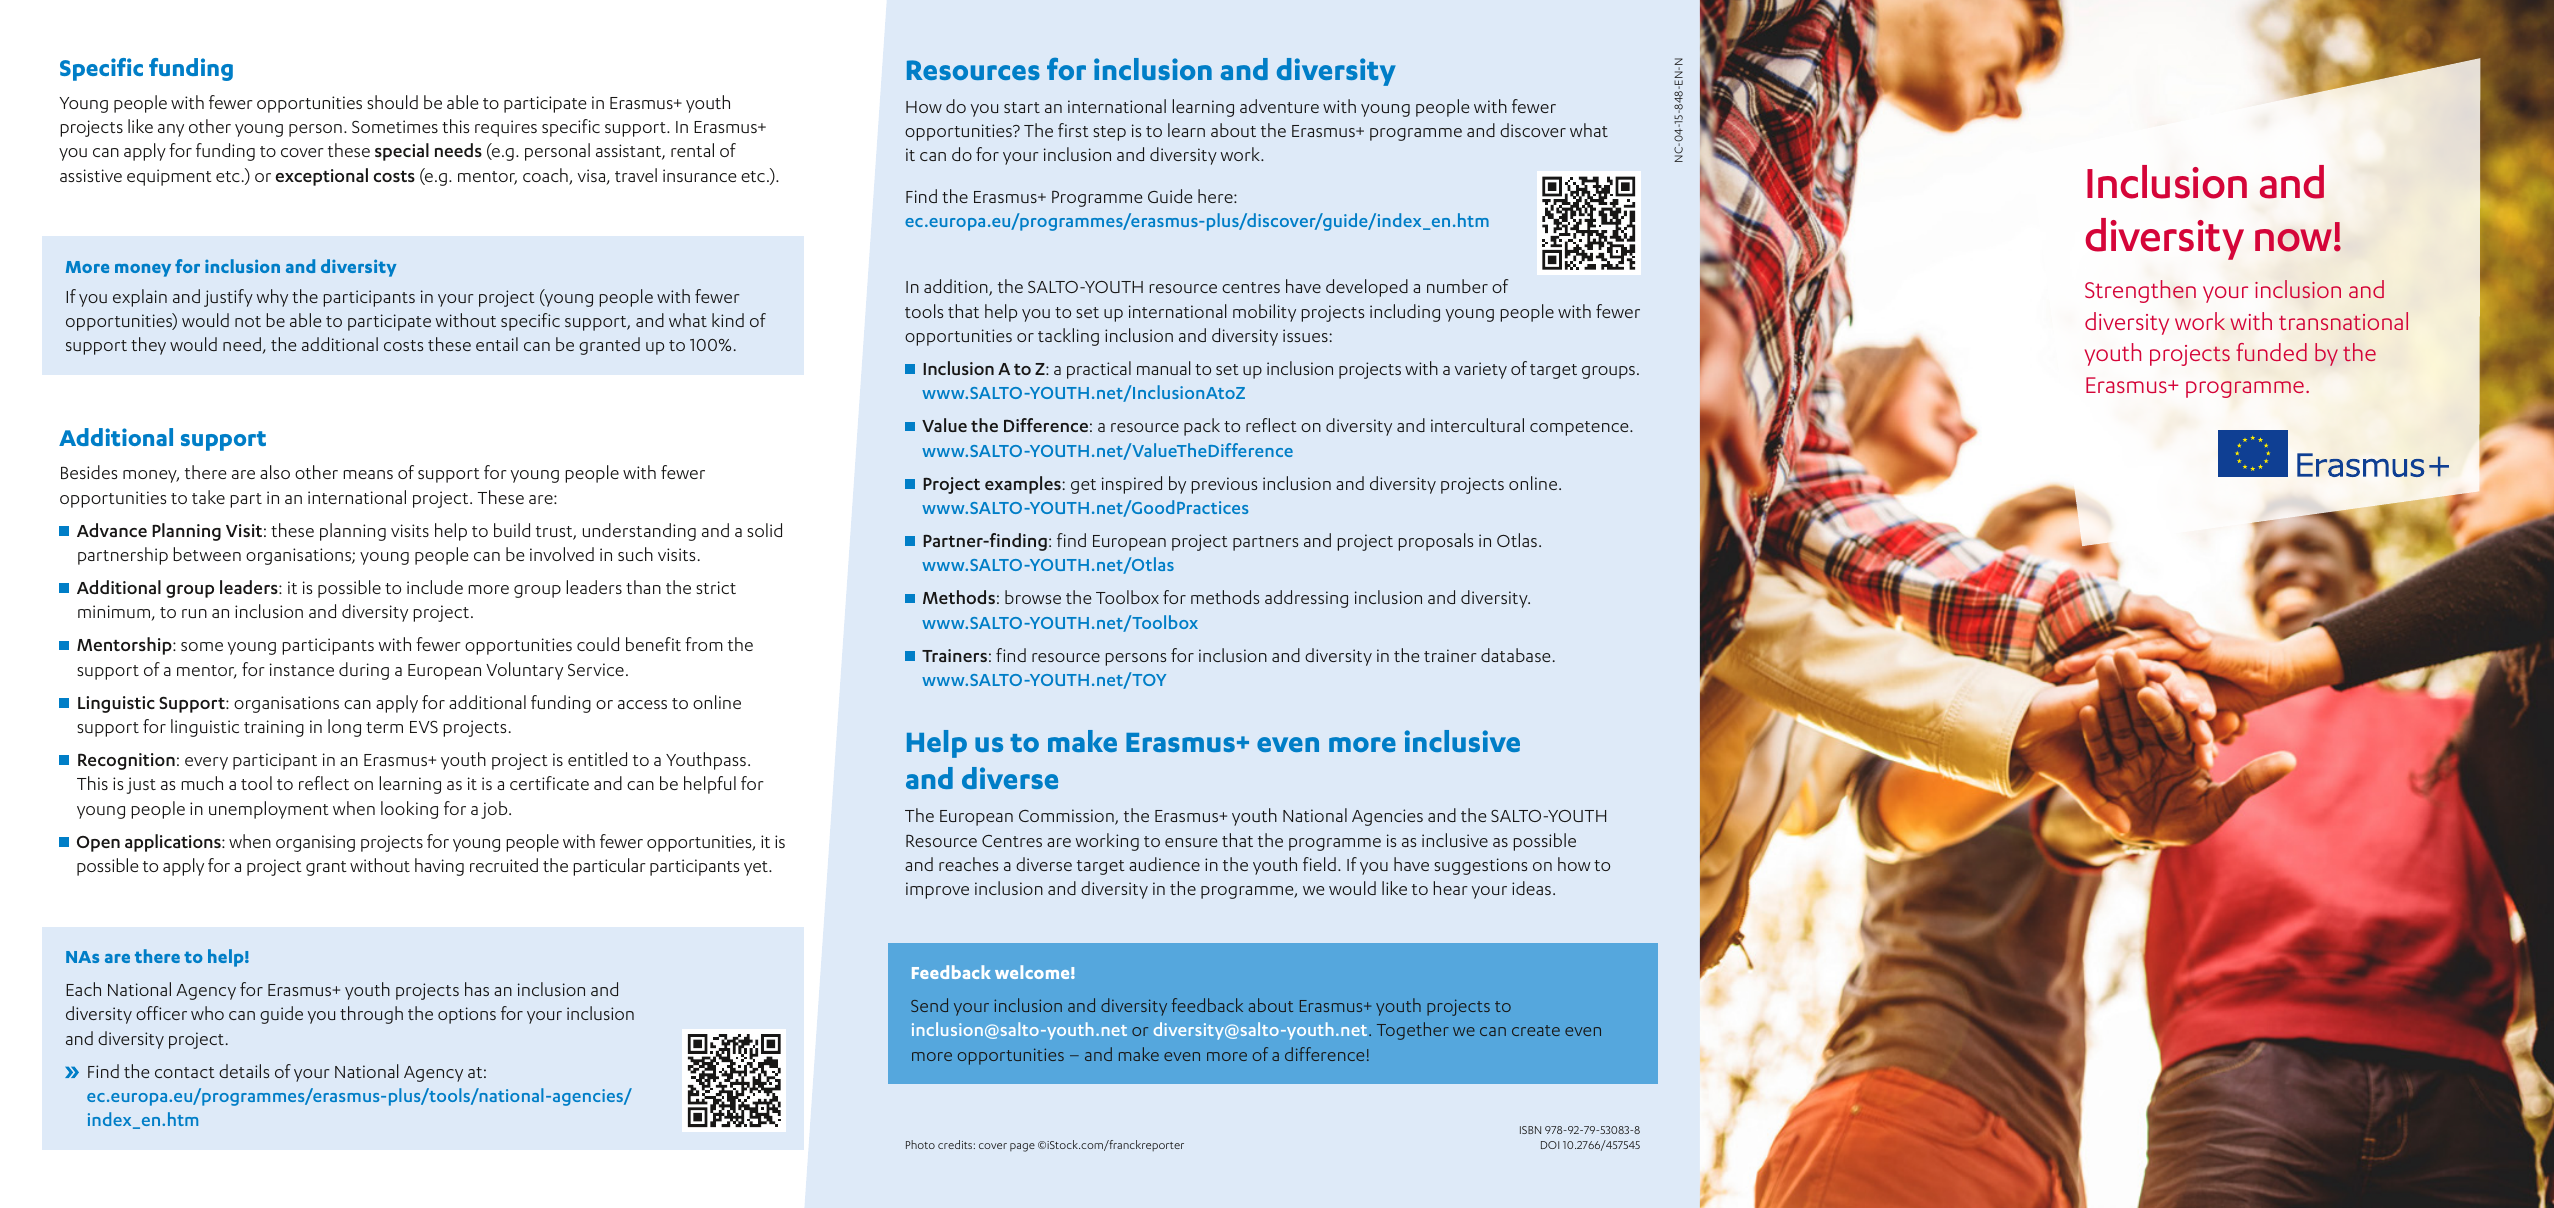 This screenshot has height=1208, width=2554. Describe the element at coordinates (1515, 655) in the screenshot. I see `database` at that location.
